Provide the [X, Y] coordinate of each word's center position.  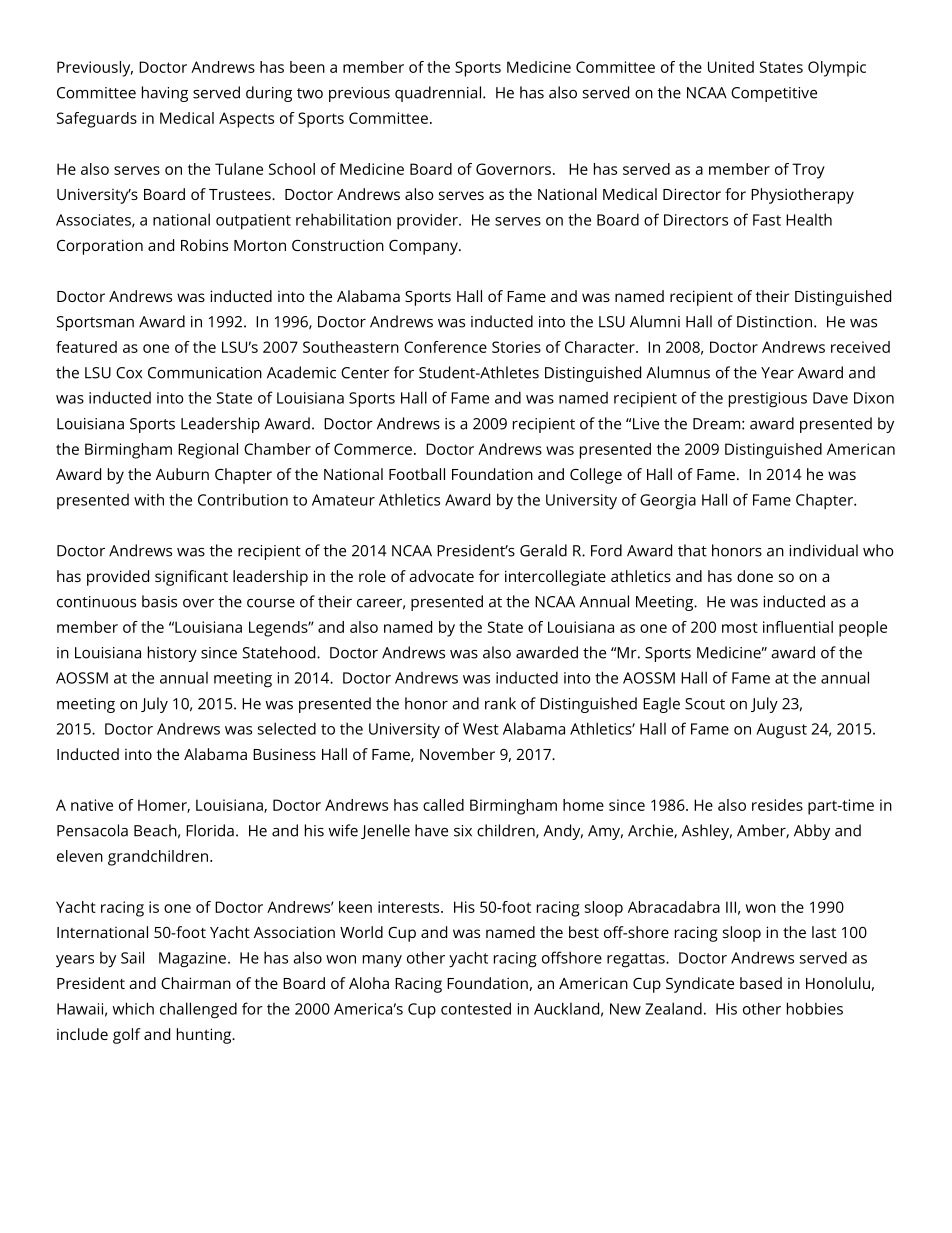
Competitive [774, 94]
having [165, 94]
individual [824, 550]
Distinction [774, 322]
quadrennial [438, 94]
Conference [445, 347]
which [133, 1008]
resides [777, 805]
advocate [441, 576]
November [457, 754]
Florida [210, 830]
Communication [205, 373]
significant [191, 578]
